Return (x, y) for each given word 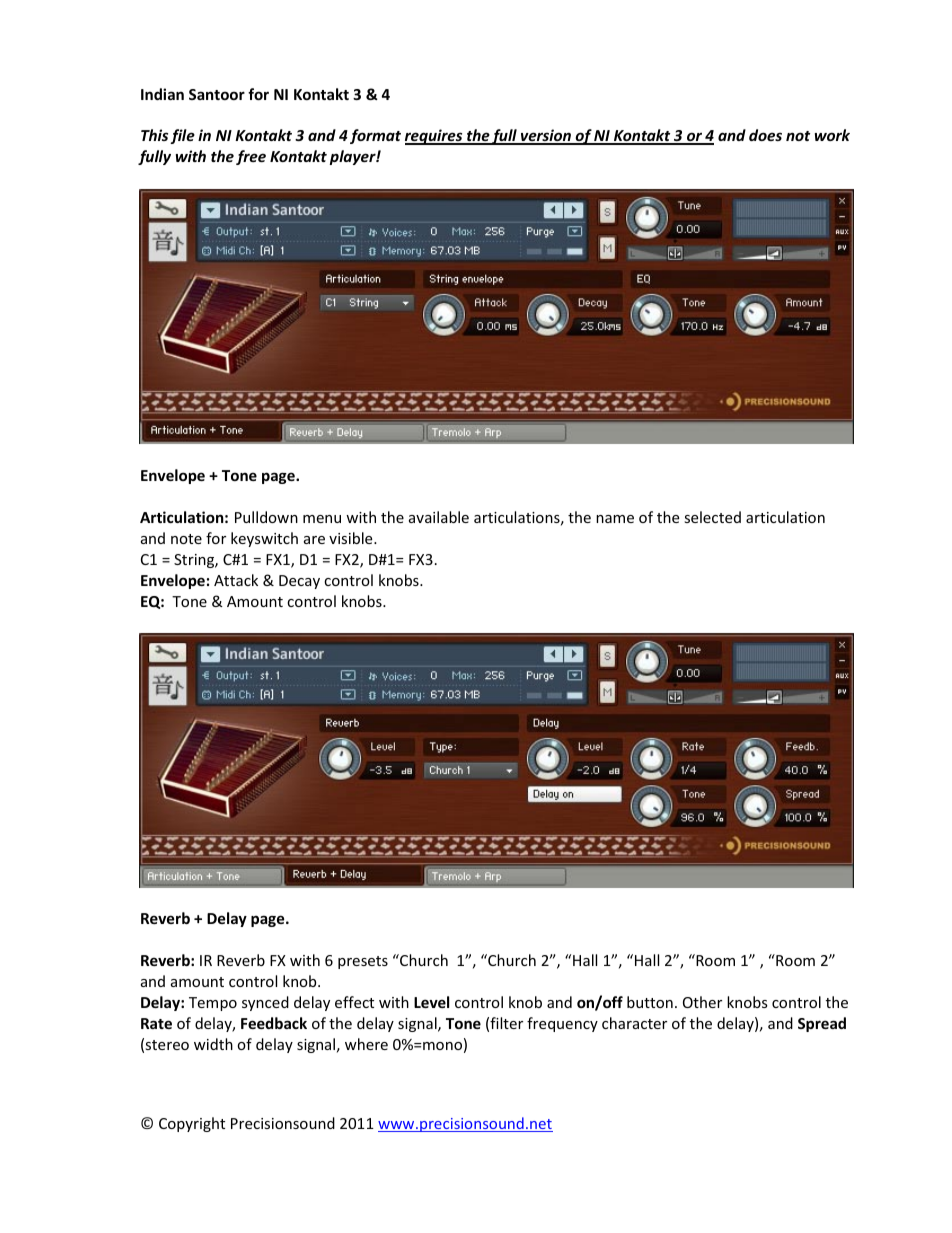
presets (363, 962)
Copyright (192, 1124)
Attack (236, 580)
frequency (562, 1024)
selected (712, 517)
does (765, 135)
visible (352, 538)
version (546, 136)
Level (431, 1002)
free (251, 157)
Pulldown (266, 517)
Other (702, 1002)
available (439, 517)
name (615, 519)
